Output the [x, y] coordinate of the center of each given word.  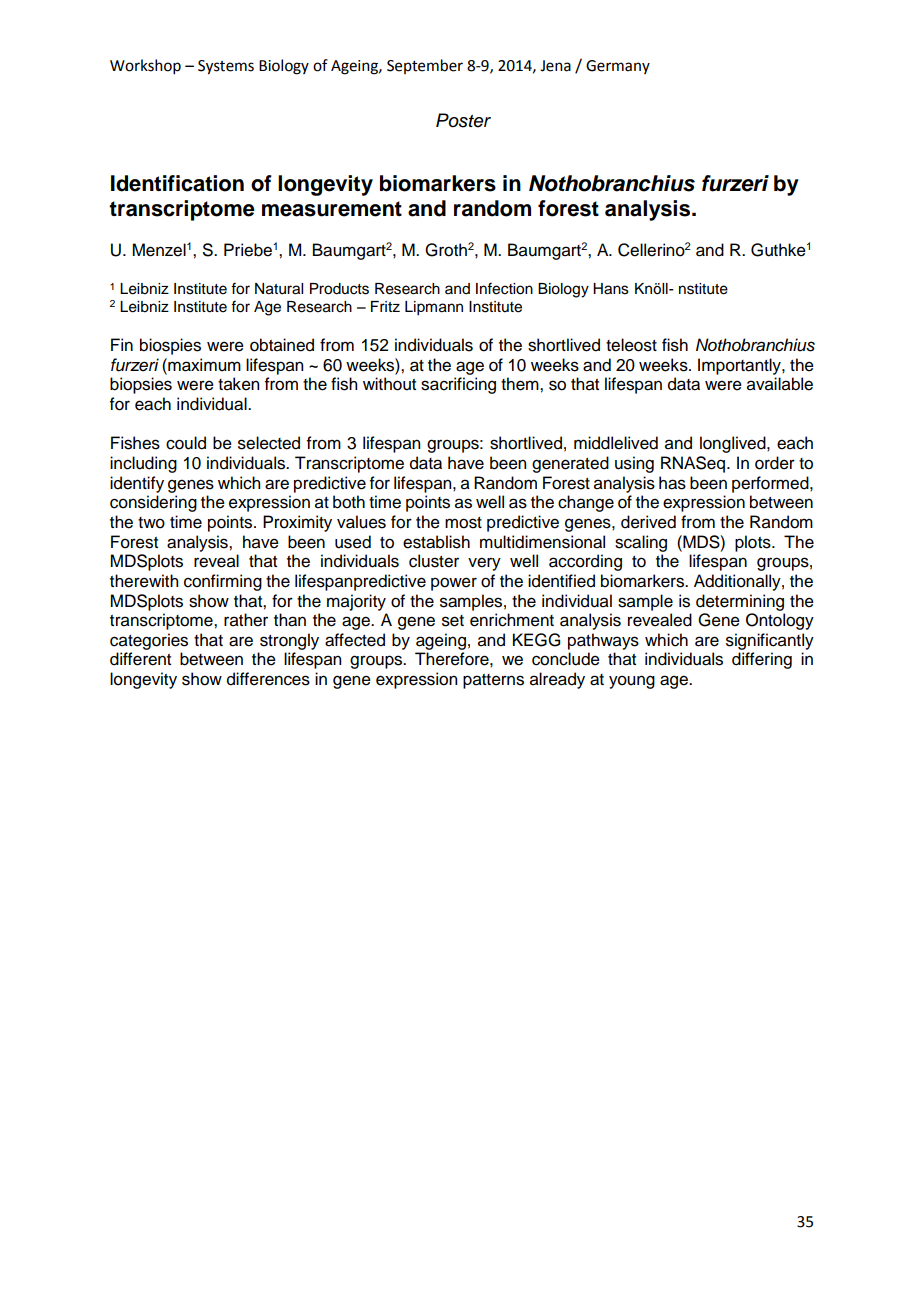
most [463, 523]
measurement [332, 209]
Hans [611, 289]
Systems [226, 67]
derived [648, 522]
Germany [618, 67]
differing [762, 660]
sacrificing [458, 385]
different [140, 659]
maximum [203, 365]
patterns [493, 681]
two [151, 523]
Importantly [740, 366]
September [425, 66]
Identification [177, 183]
